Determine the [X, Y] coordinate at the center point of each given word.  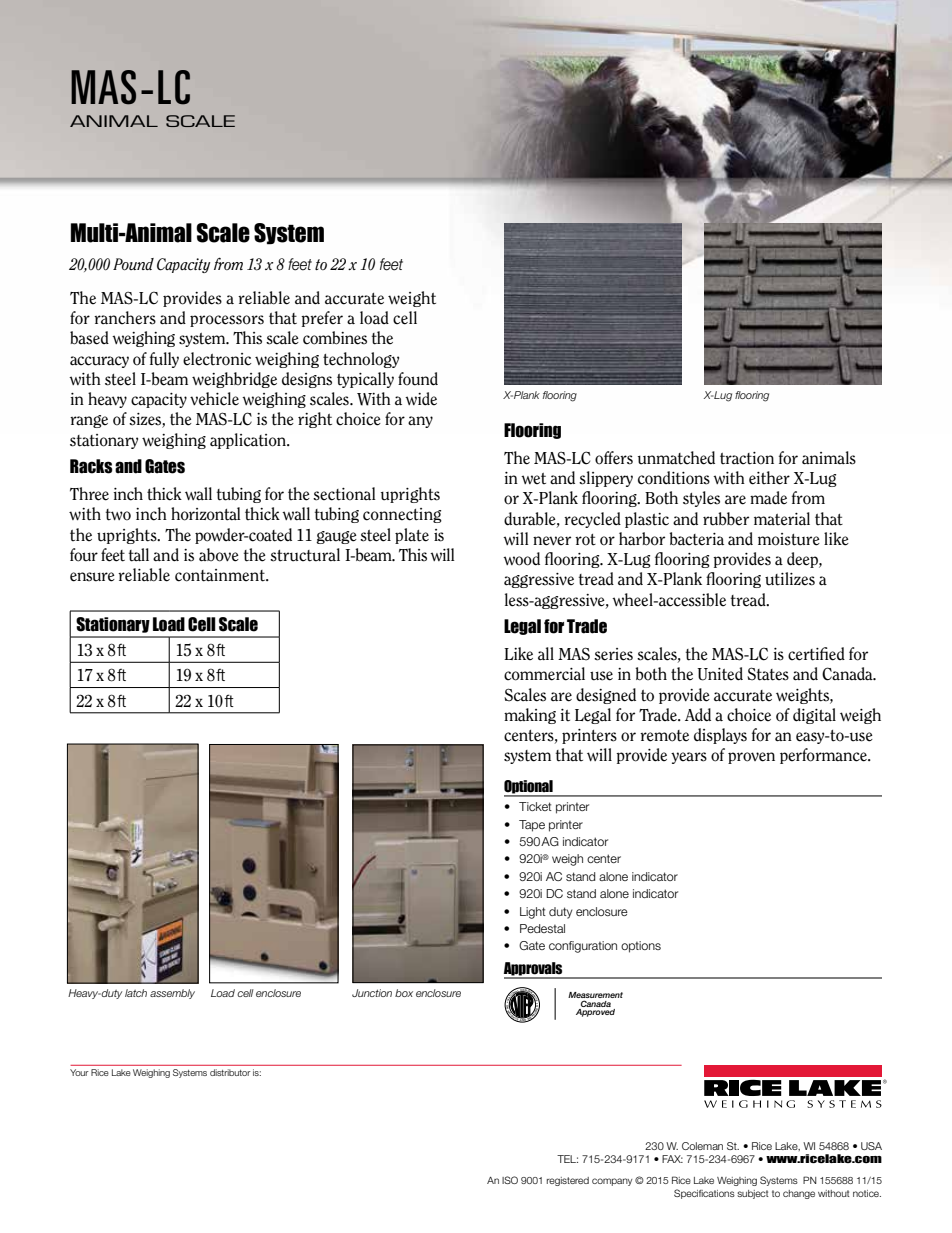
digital [814, 716]
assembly [172, 994]
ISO [510, 1180]
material [782, 519]
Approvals [534, 970]
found [418, 379]
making [530, 716]
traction [747, 458]
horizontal [206, 514]
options [641, 947]
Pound [133, 264]
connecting [402, 515]
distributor [230, 1072]
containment [221, 575]
